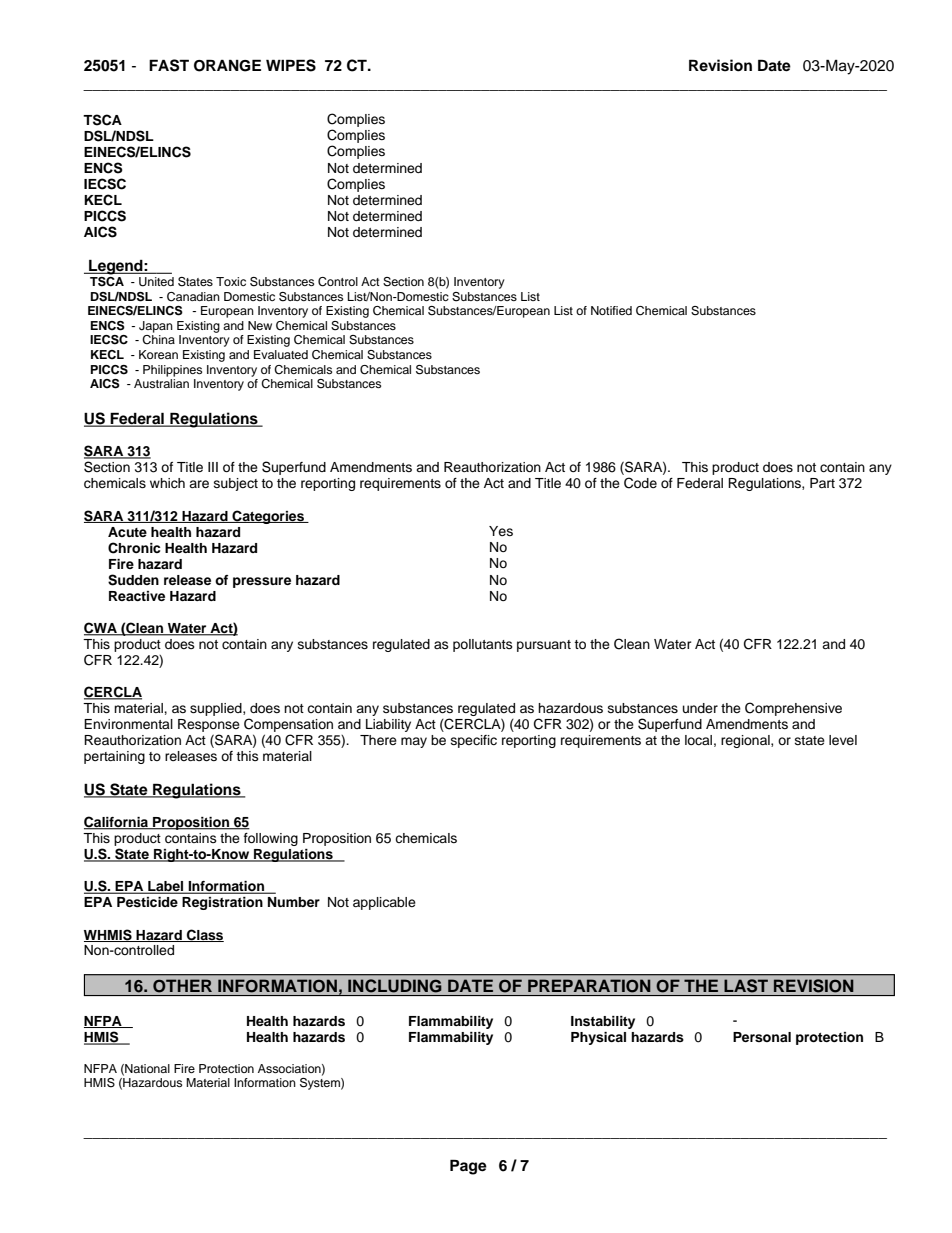  Describe the element at coordinates (204, 935) in the screenshot. I see `Class` at that location.
